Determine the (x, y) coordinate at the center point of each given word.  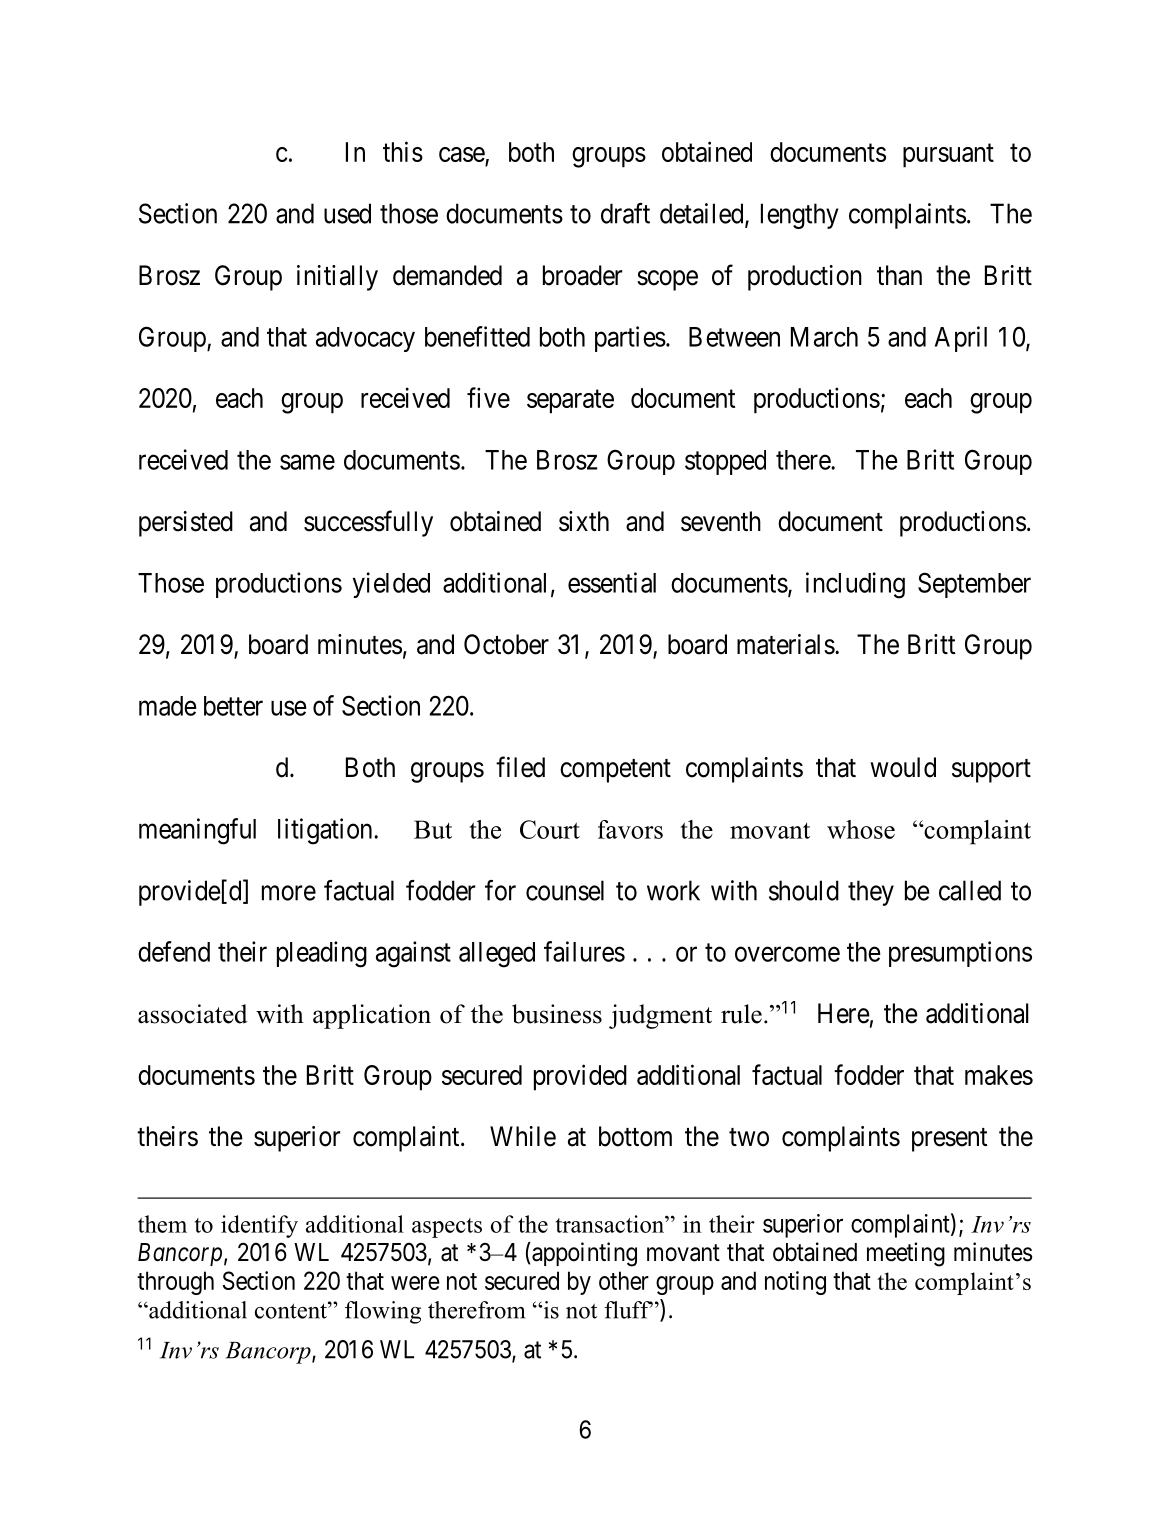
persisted (186, 524)
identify (259, 1226)
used (347, 213)
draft (625, 213)
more (289, 893)
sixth (584, 521)
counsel (565, 890)
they (871, 893)
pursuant (948, 156)
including (855, 585)
